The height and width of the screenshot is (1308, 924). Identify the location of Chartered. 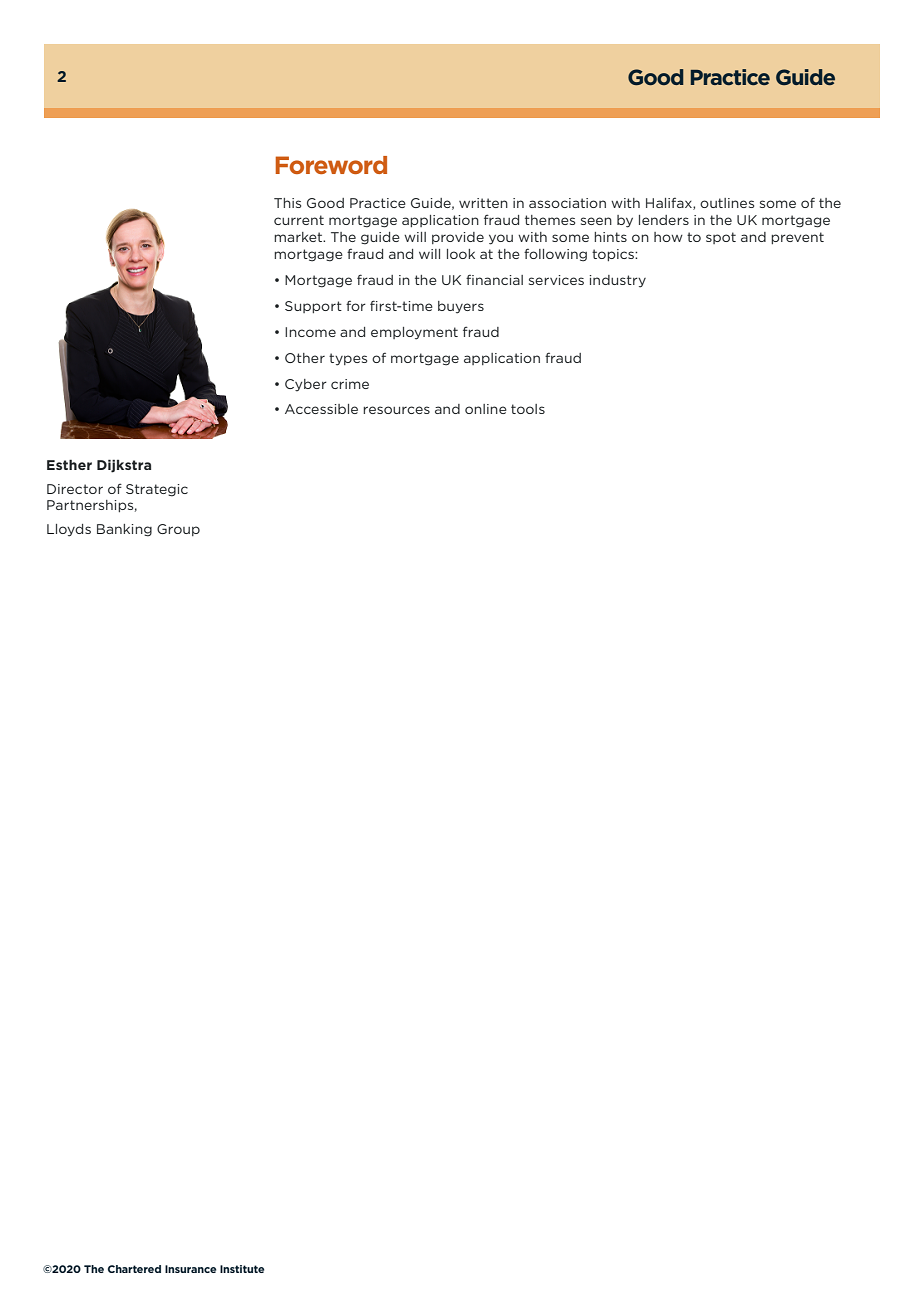
(134, 1269).
